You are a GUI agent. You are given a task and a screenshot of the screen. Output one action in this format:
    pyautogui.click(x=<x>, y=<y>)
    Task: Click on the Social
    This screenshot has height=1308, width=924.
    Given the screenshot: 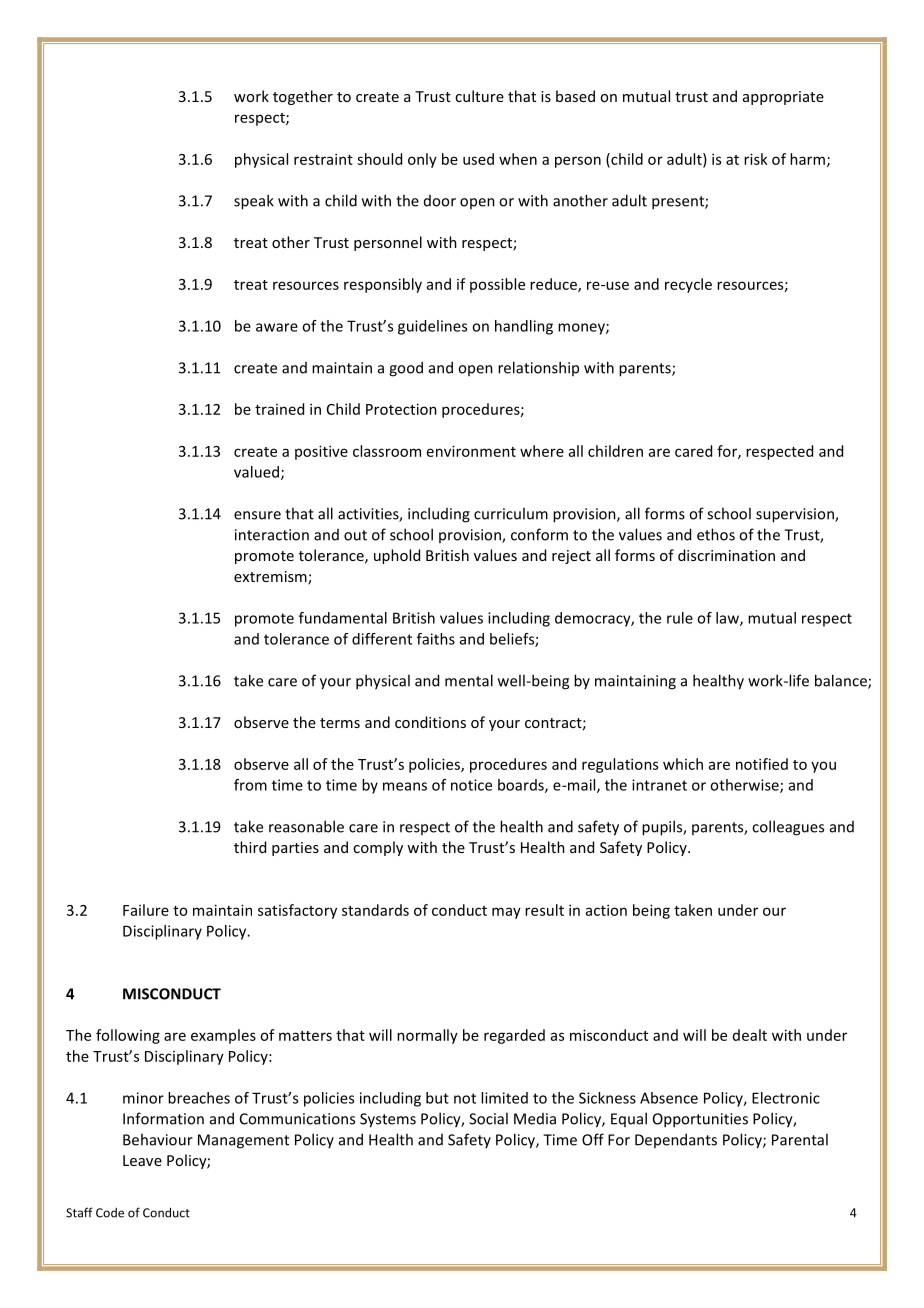 What is the action you would take?
    pyautogui.click(x=488, y=1118)
